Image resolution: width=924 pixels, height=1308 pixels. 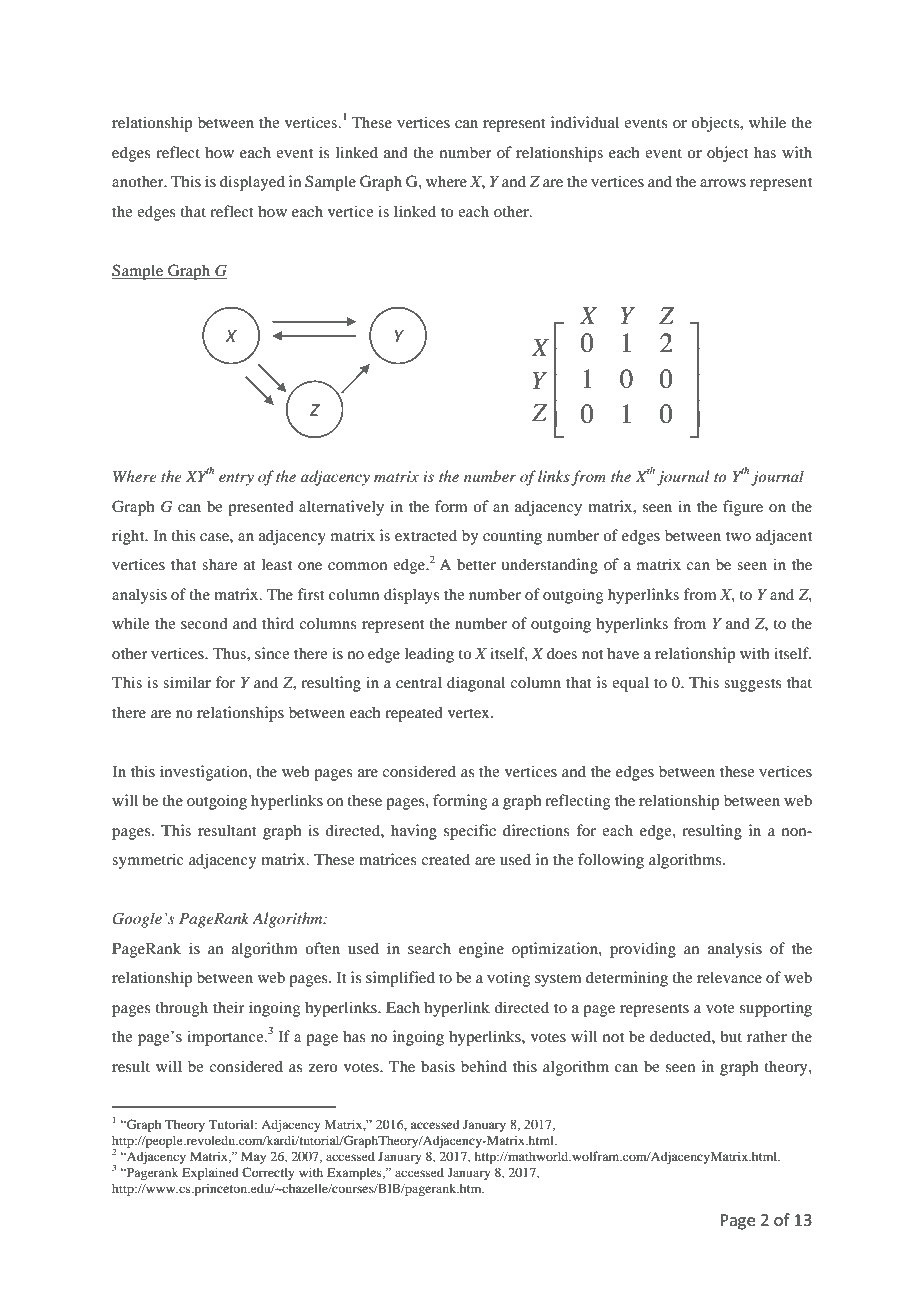 What do you see at coordinates (210, 1173) in the screenshot?
I see `Explained` at bounding box center [210, 1173].
